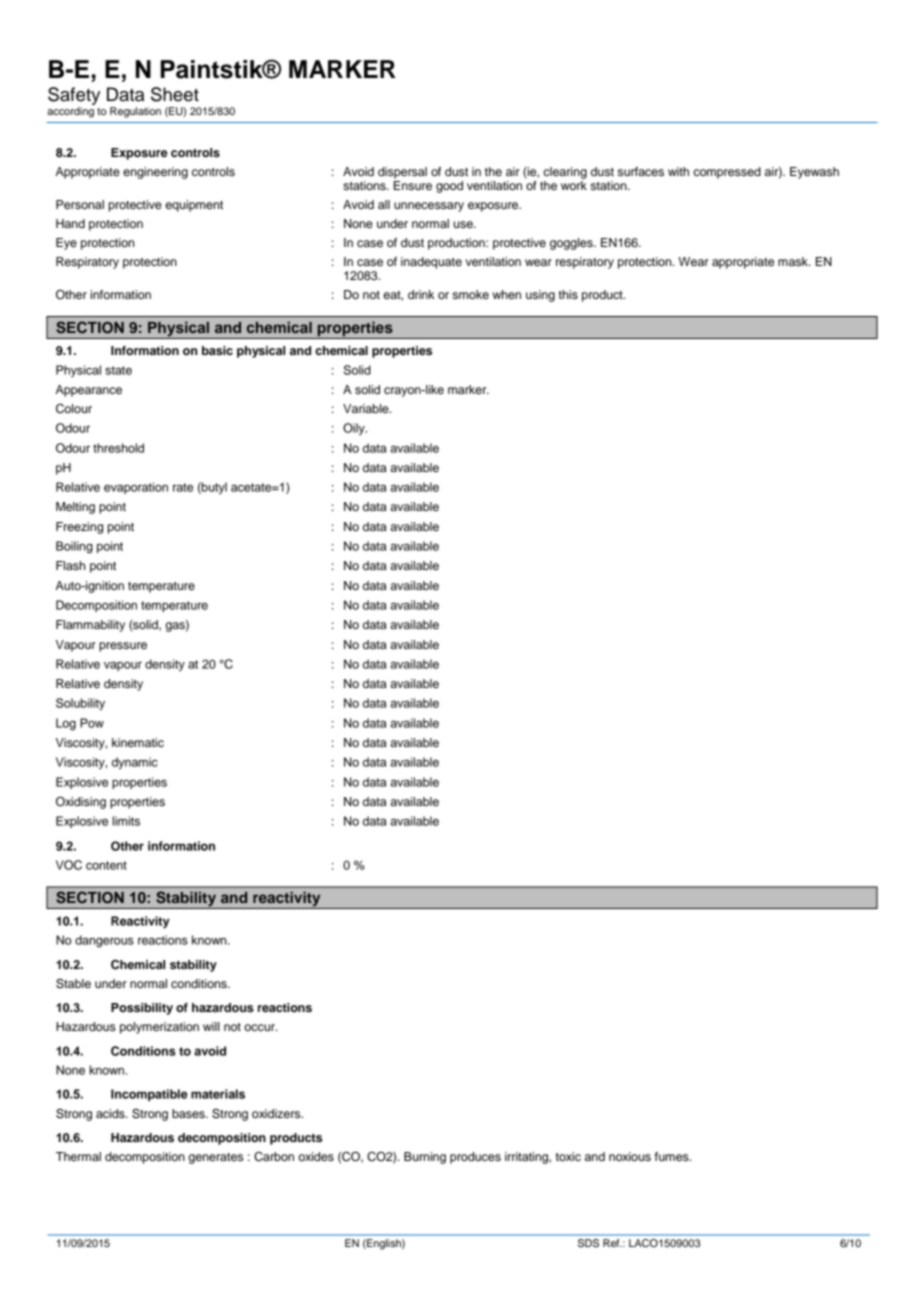  What do you see at coordinates (135, 112) in the screenshot?
I see `Regulation` at bounding box center [135, 112].
